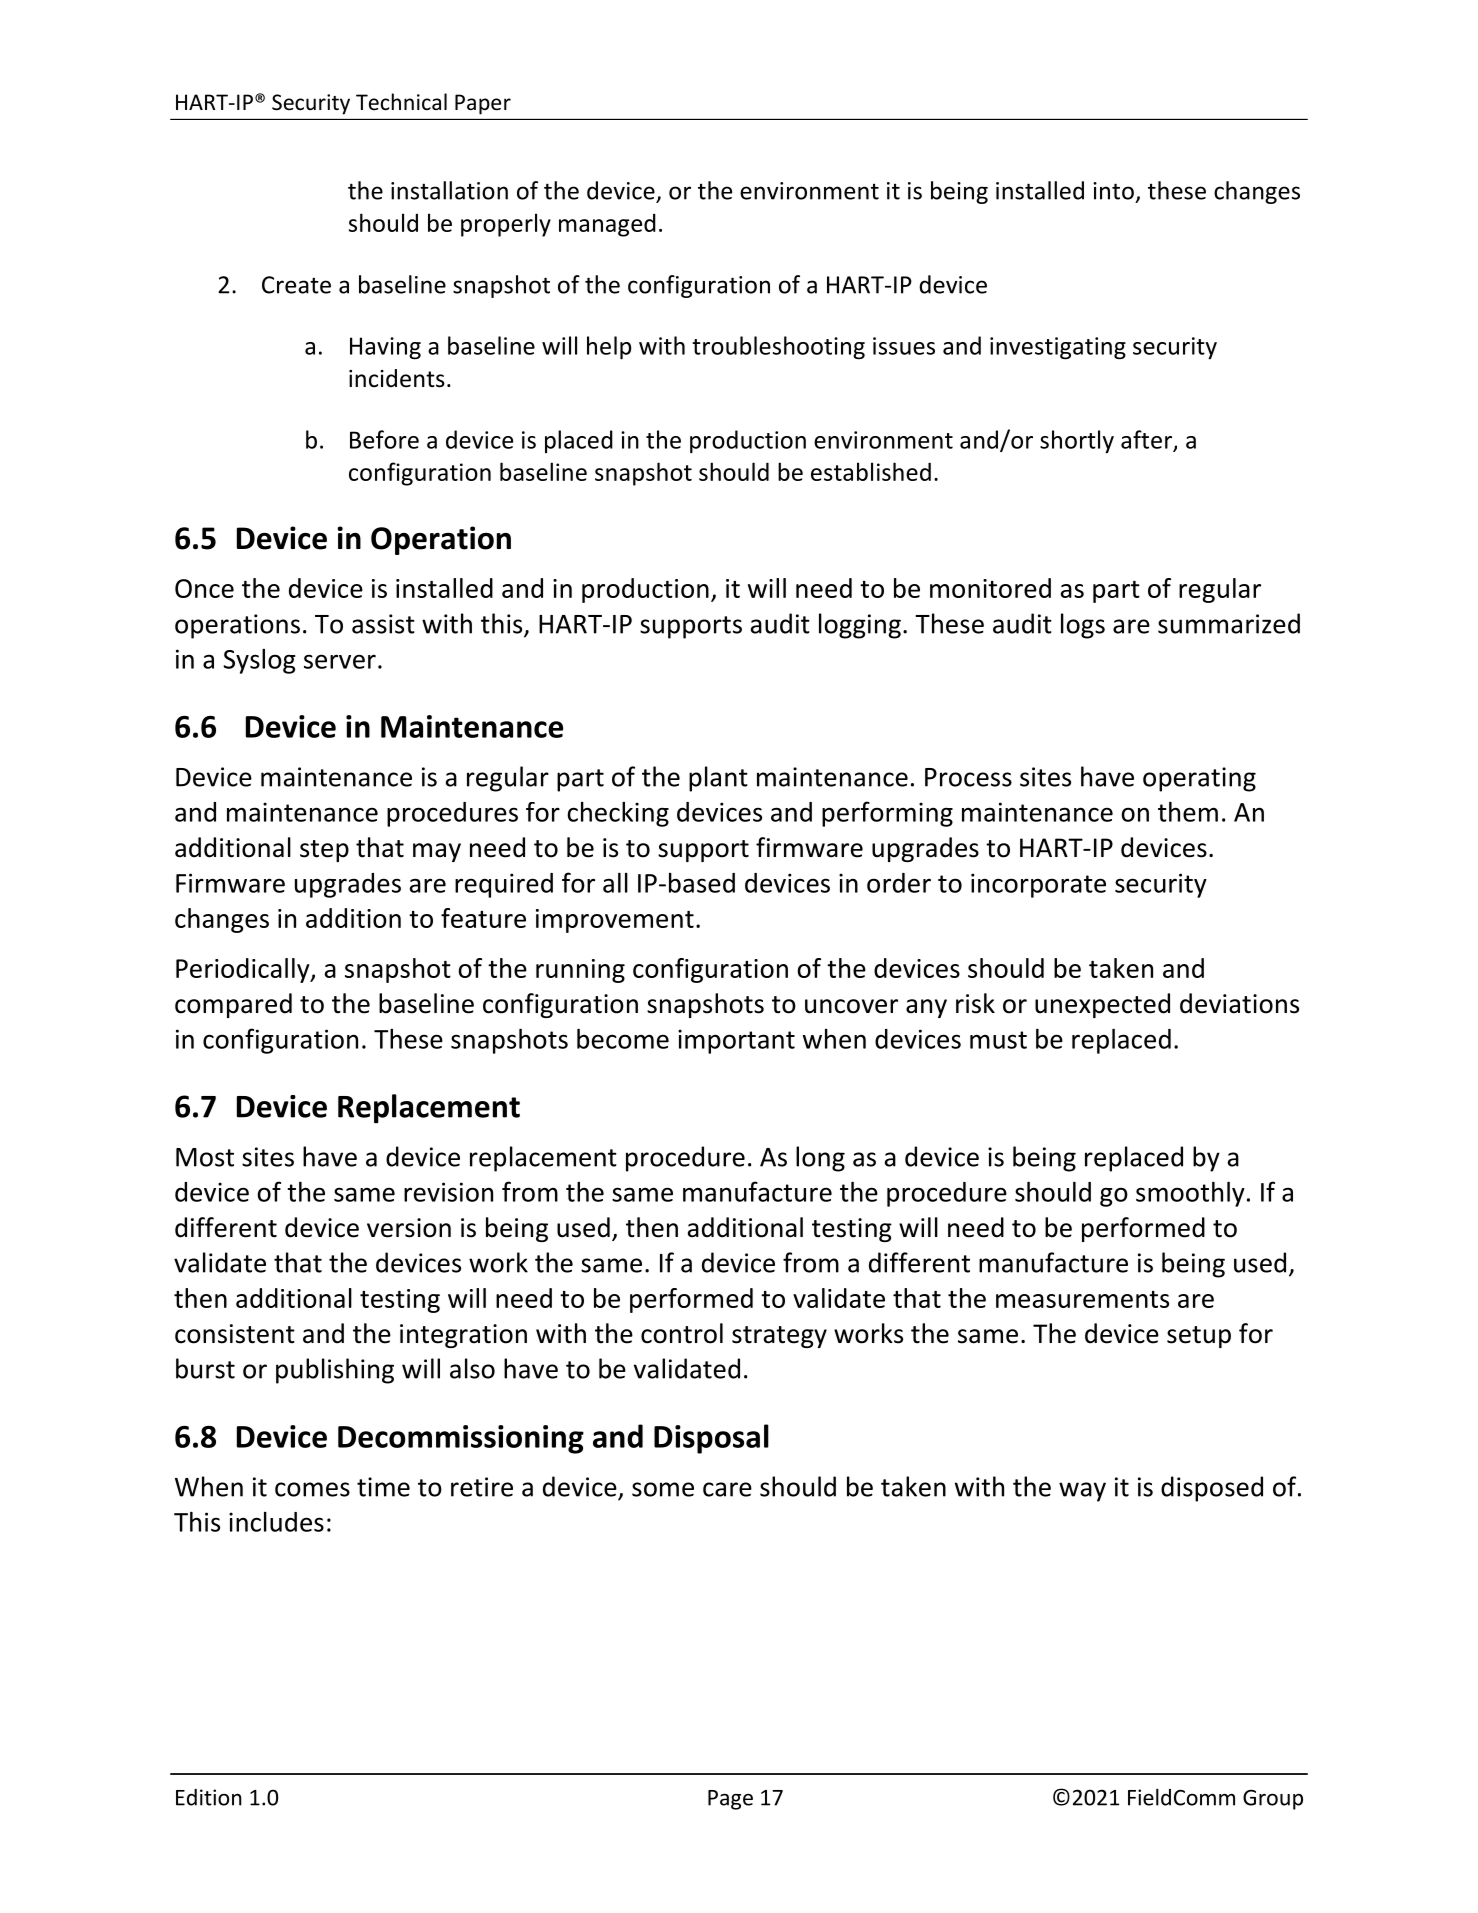 Image resolution: width=1478 pixels, height=1913 pixels. I want to click on Before, so click(384, 439).
